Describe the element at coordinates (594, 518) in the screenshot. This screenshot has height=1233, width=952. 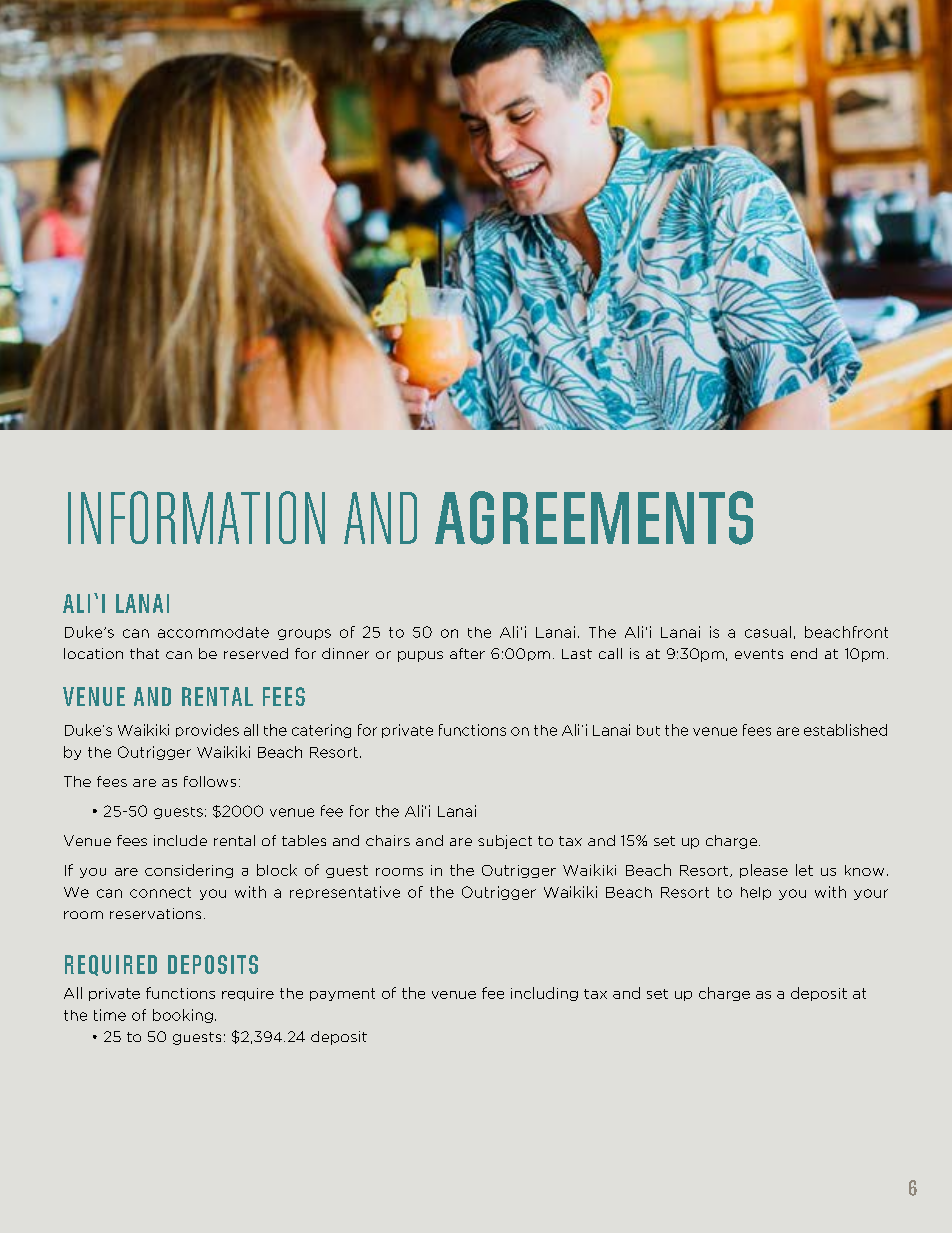
I see `AGREEMENTS` at that location.
